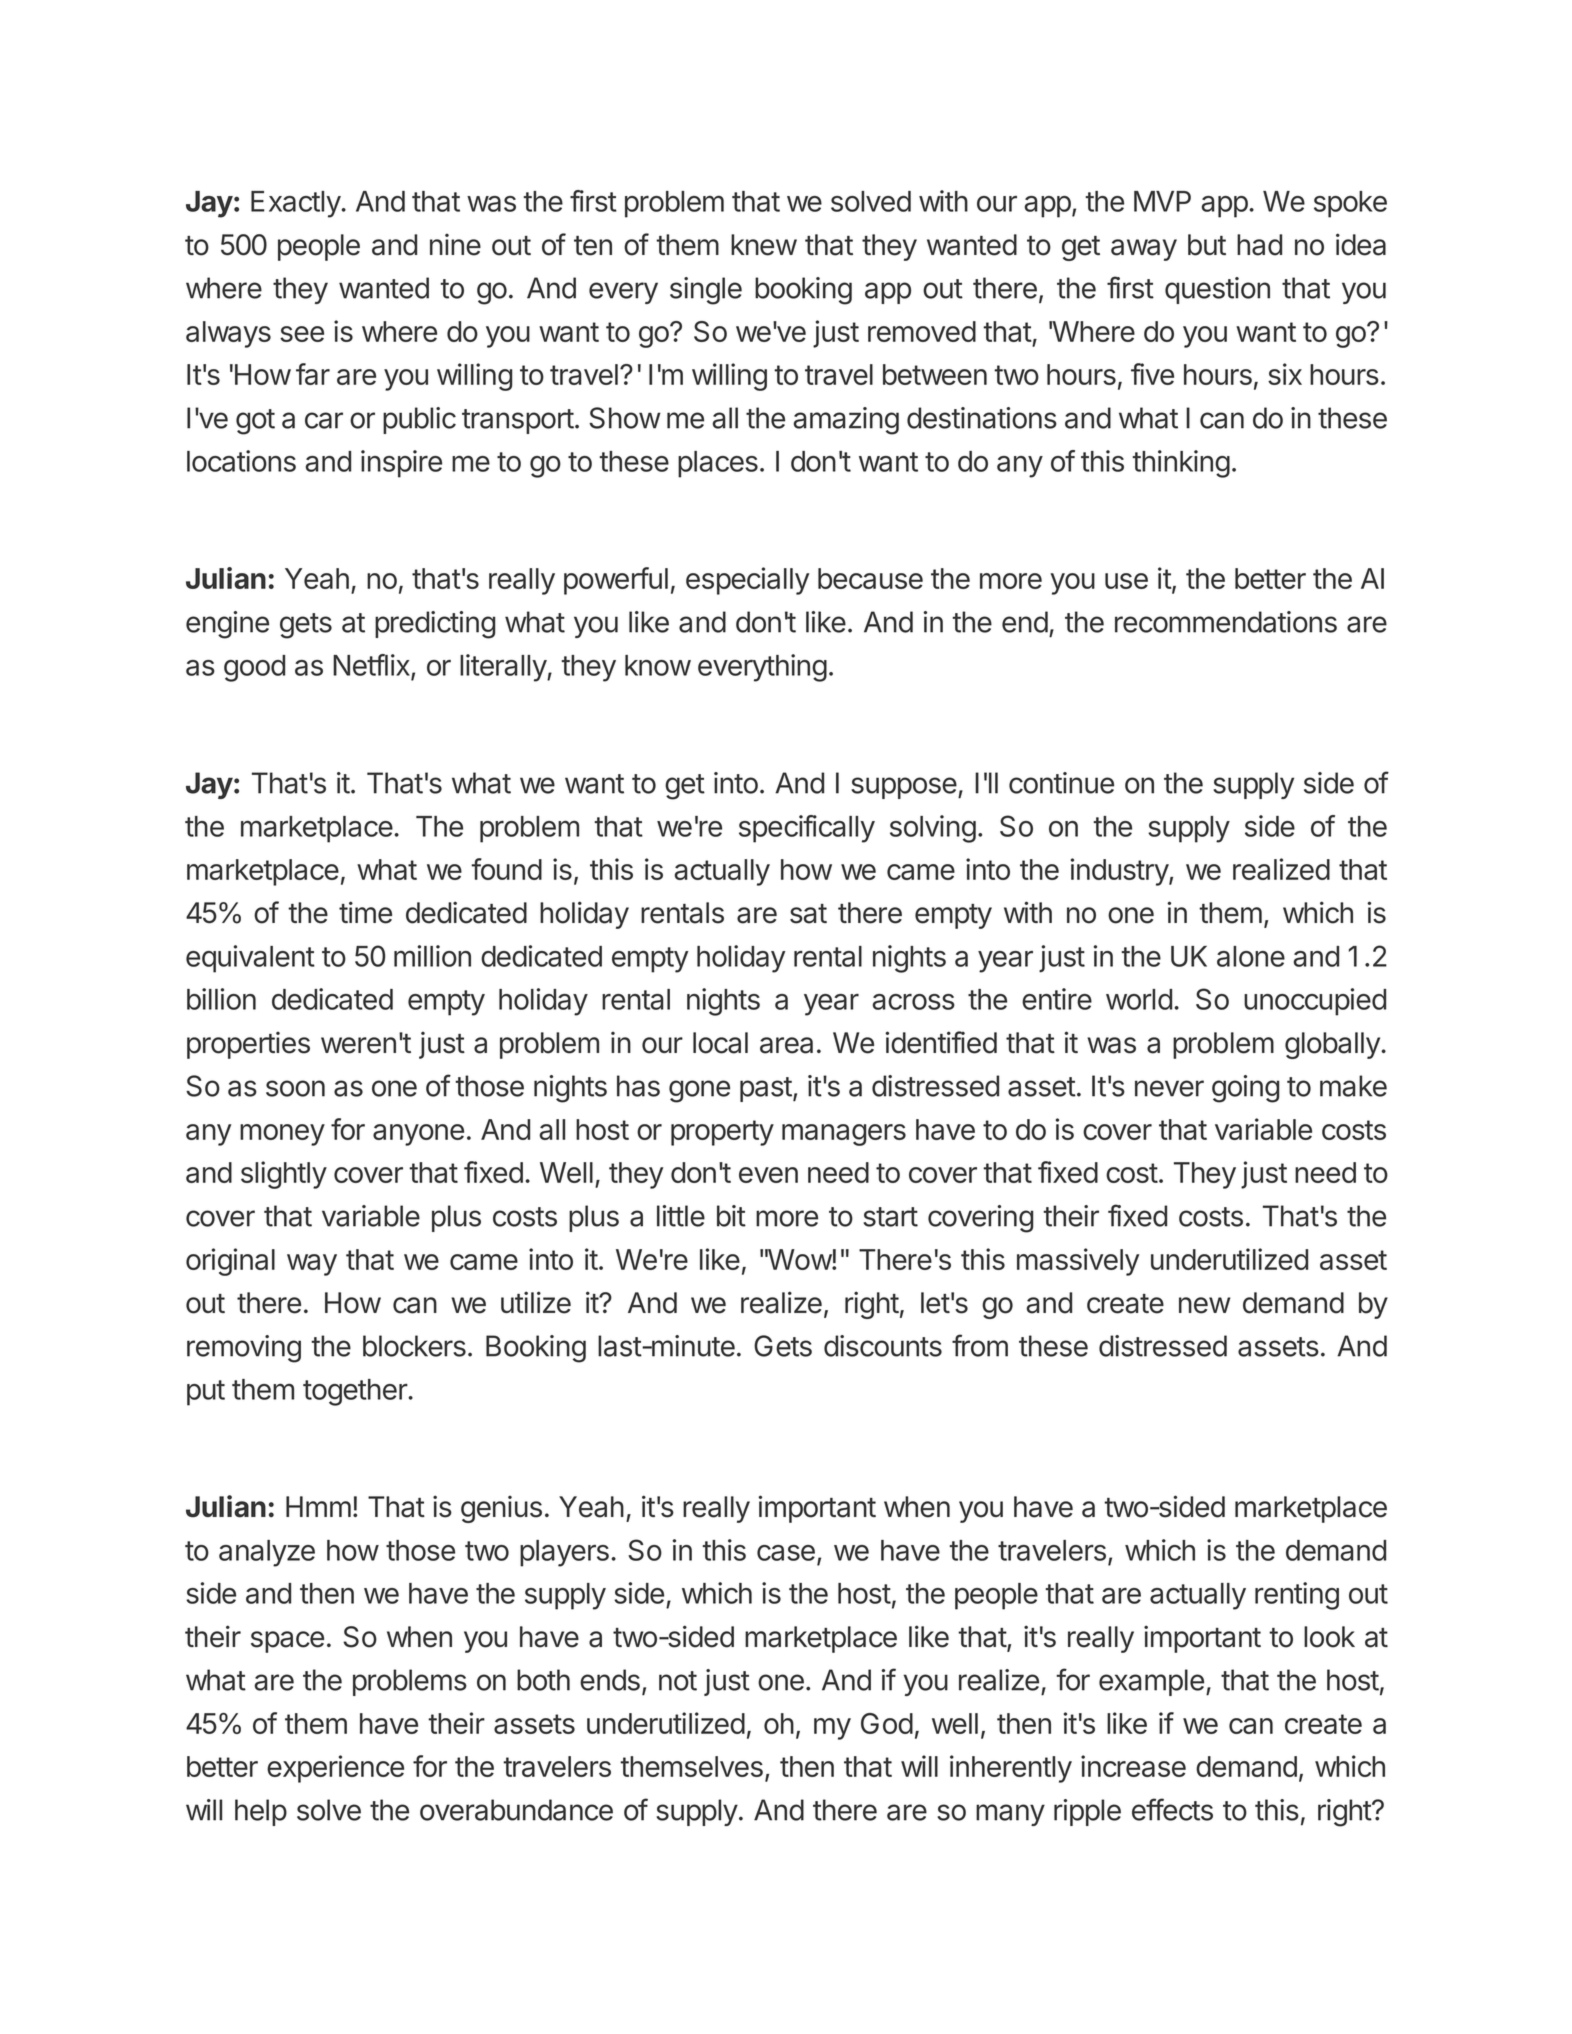 Image resolution: width=1572 pixels, height=2034 pixels. What do you see at coordinates (1207, 245) in the page?
I see `but` at bounding box center [1207, 245].
